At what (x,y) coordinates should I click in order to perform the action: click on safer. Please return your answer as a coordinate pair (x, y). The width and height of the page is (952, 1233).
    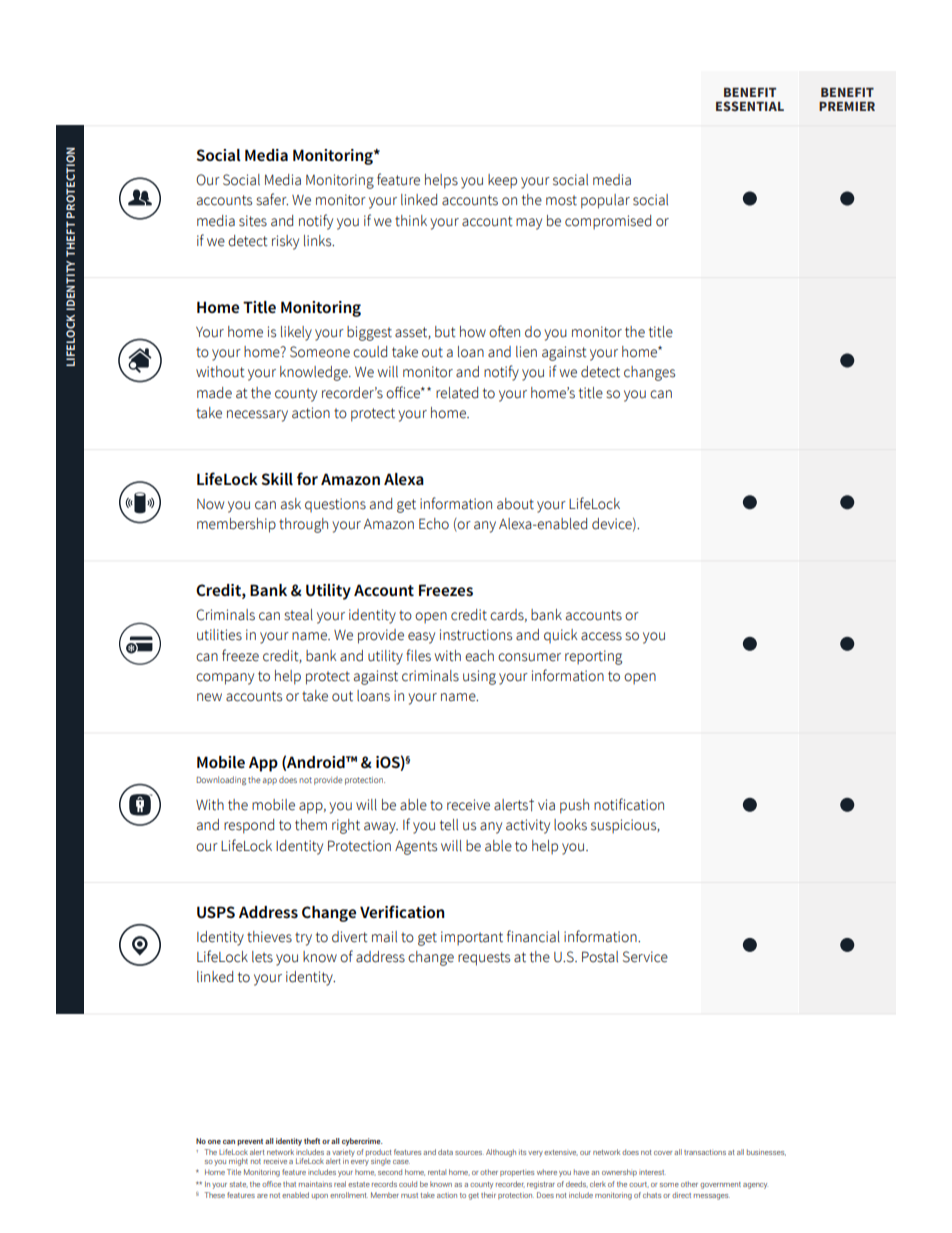
    Looking at the image, I should click on (272, 199).
